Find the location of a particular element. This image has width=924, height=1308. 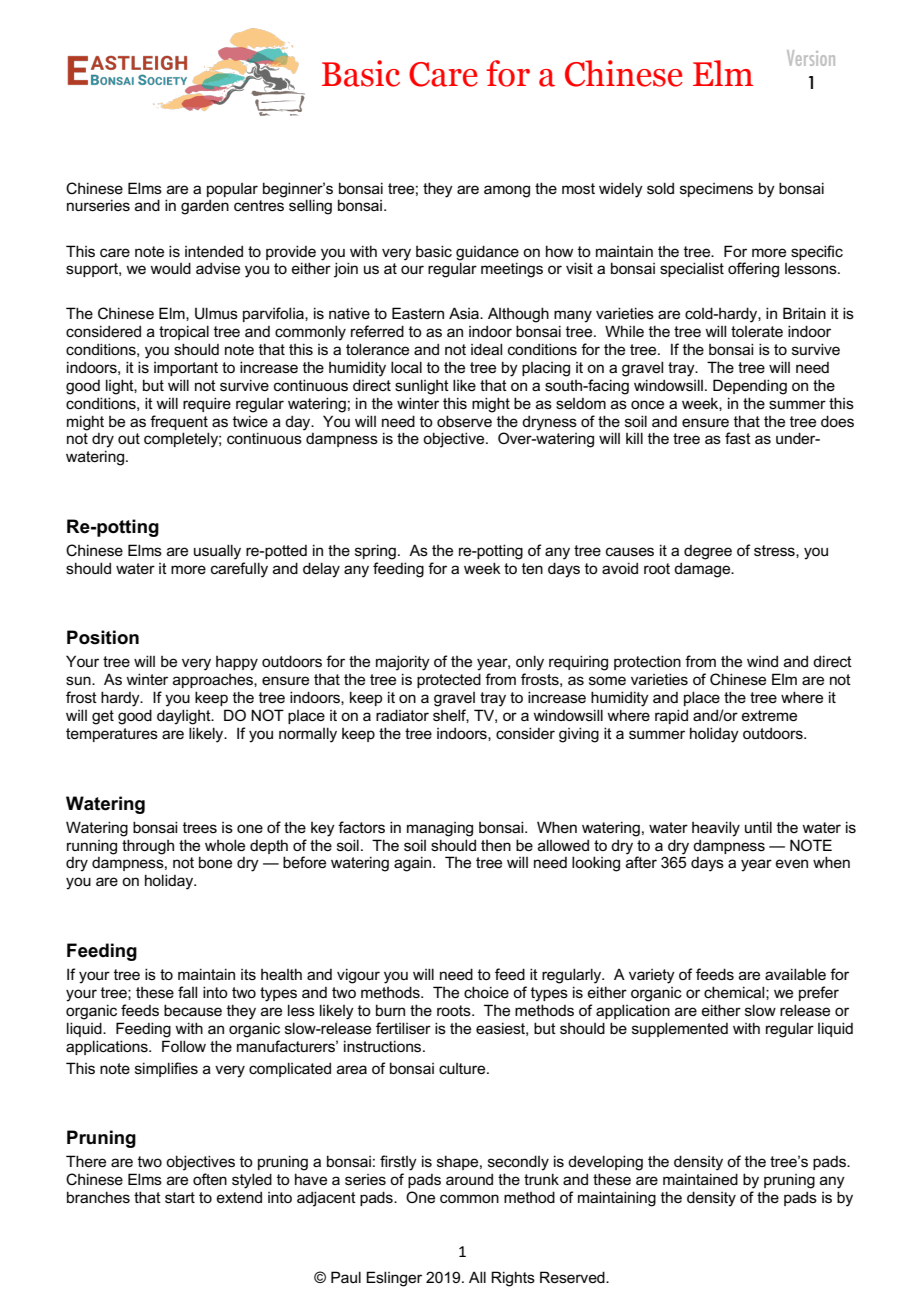

Version is located at coordinates (811, 58).
